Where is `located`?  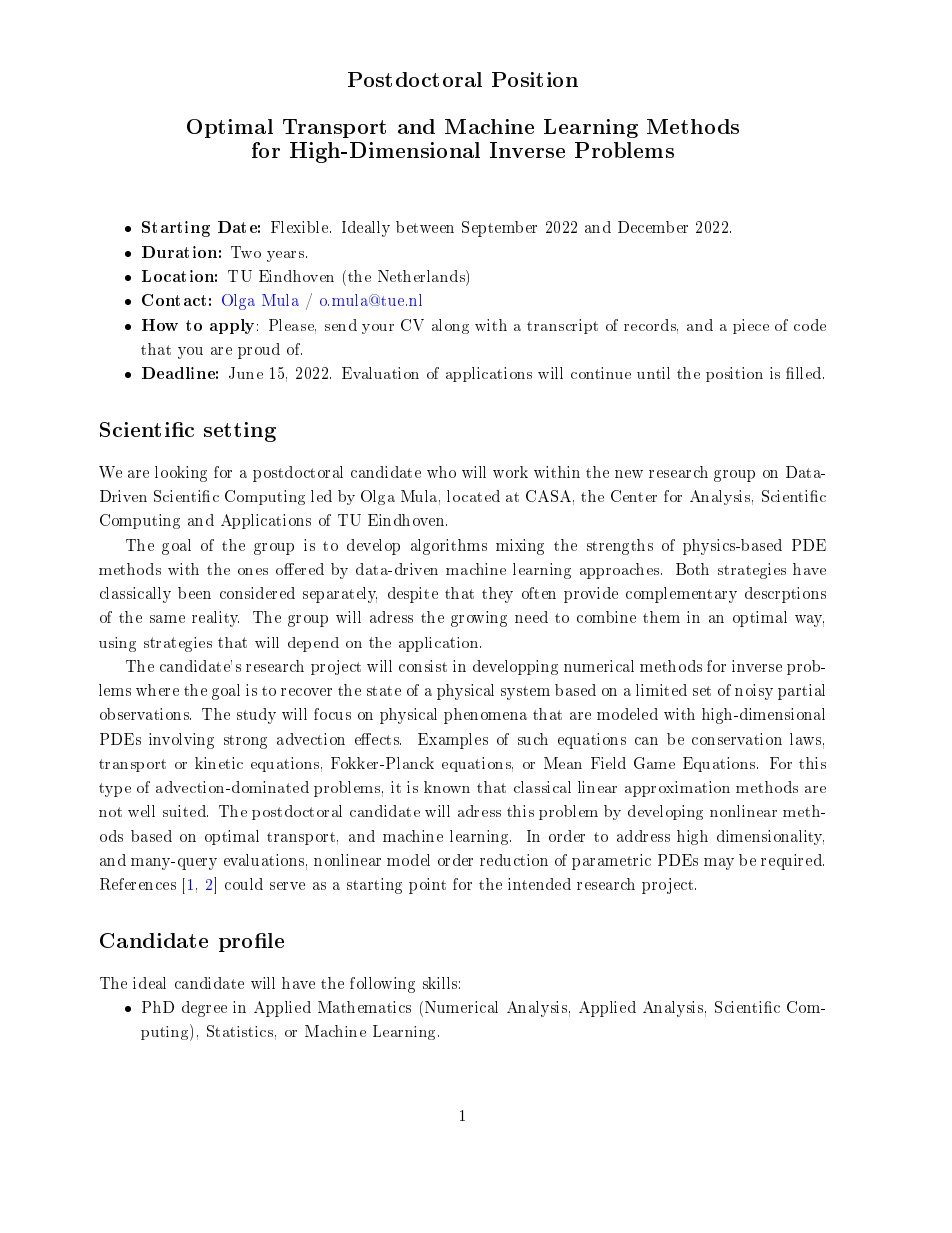 located is located at coordinates (473, 496).
